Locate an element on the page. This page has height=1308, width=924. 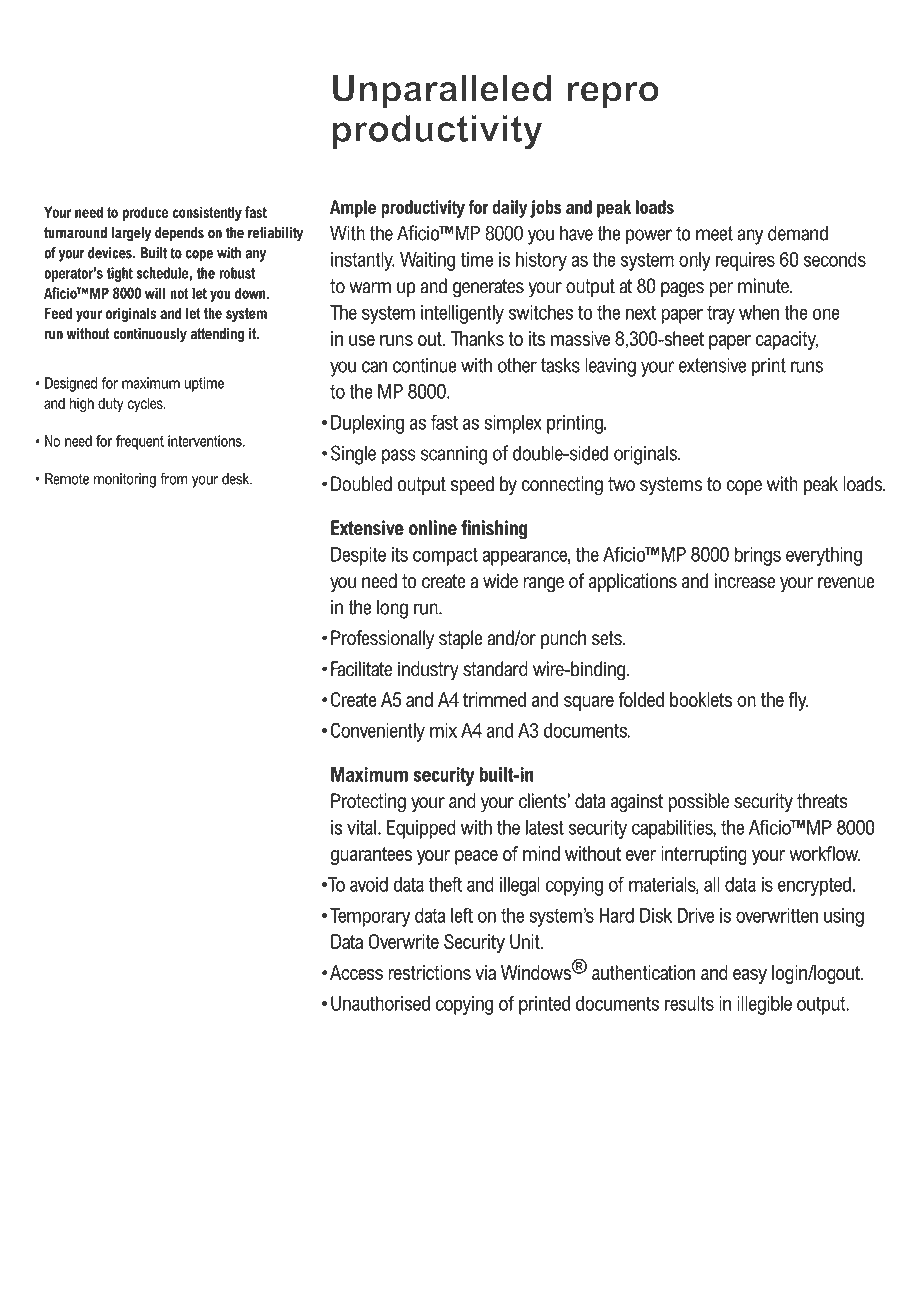
compact is located at coordinates (445, 556).
